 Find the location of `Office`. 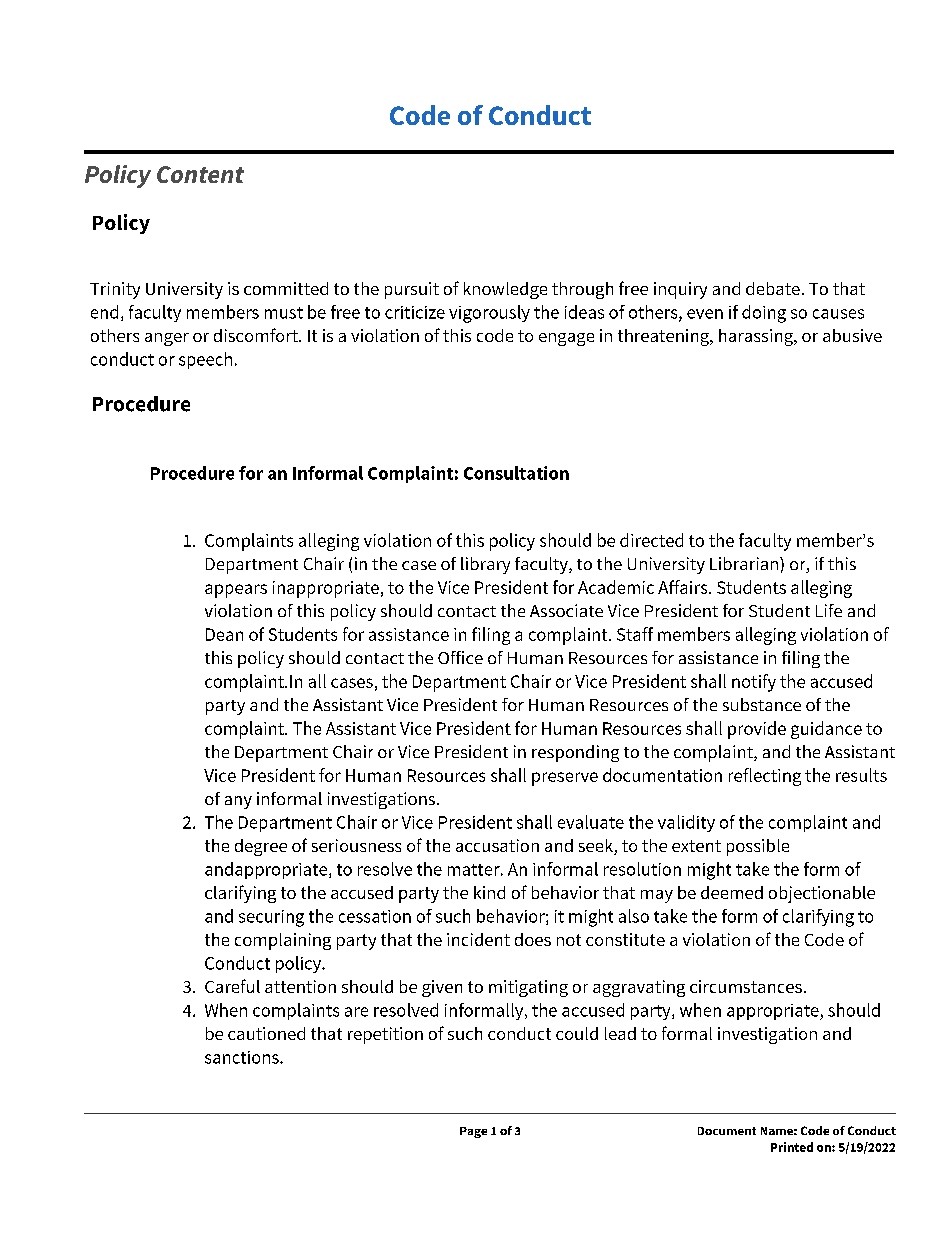

Office is located at coordinates (460, 657).
